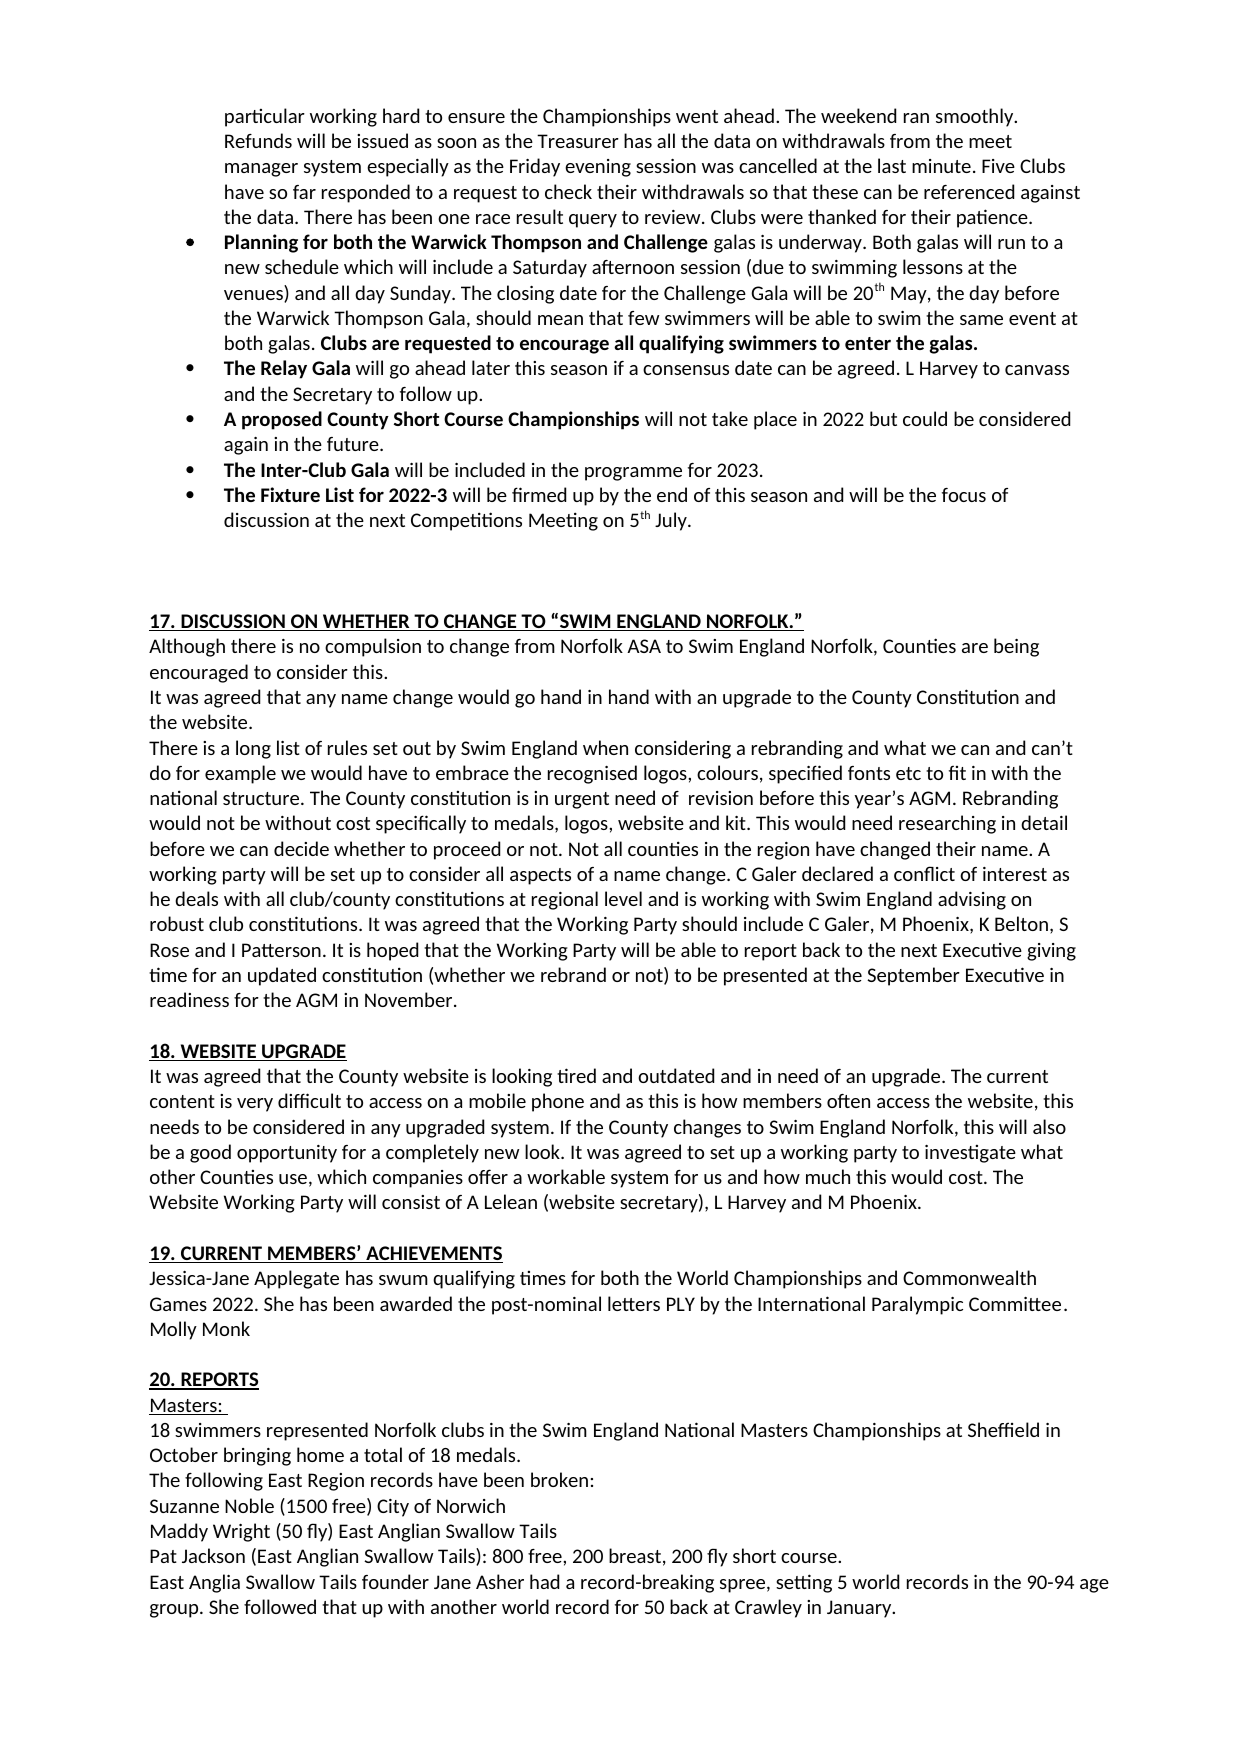  What do you see at coordinates (924, 873) in the screenshot?
I see `conflict` at bounding box center [924, 873].
